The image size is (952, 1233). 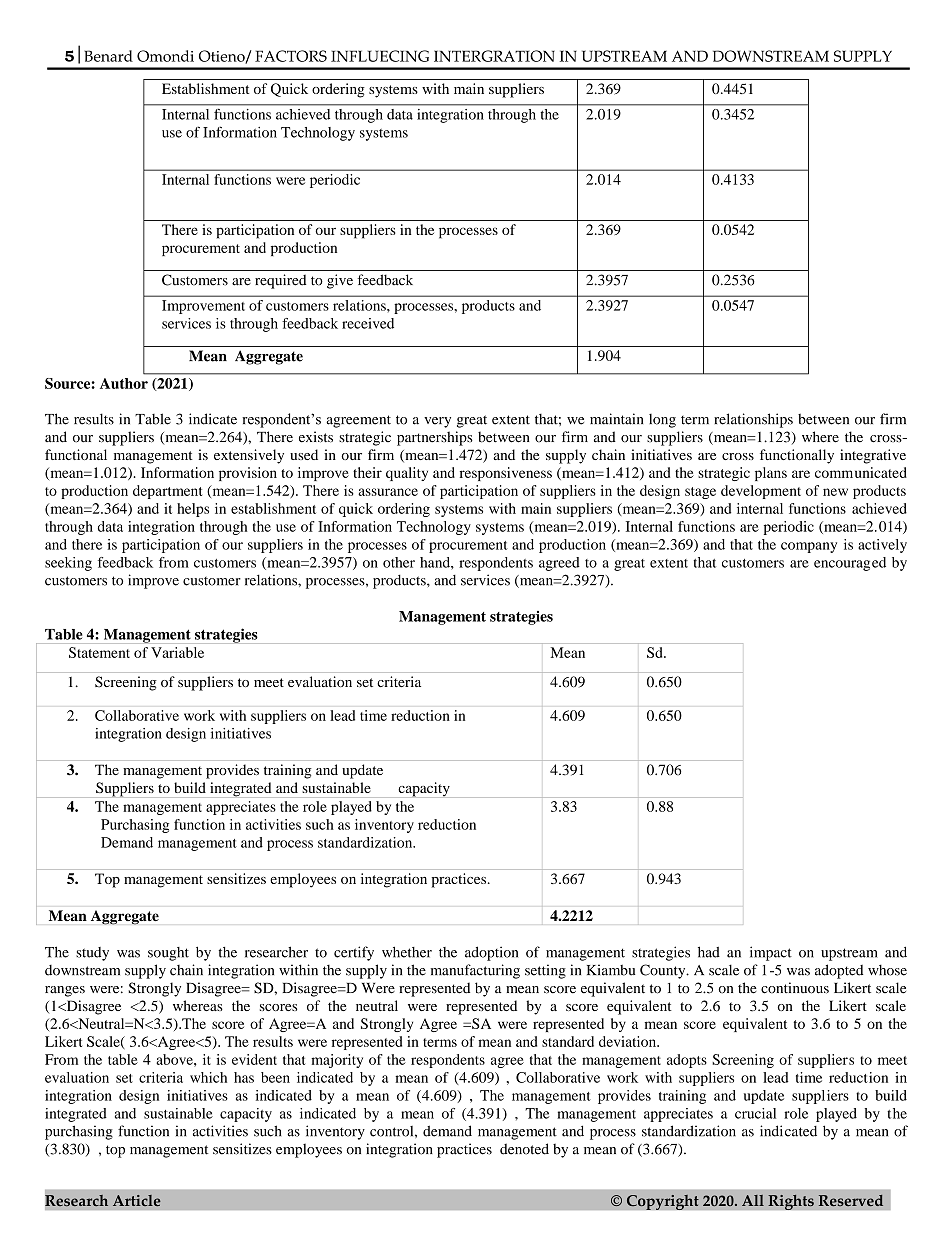 I want to click on adoption, so click(x=491, y=953).
